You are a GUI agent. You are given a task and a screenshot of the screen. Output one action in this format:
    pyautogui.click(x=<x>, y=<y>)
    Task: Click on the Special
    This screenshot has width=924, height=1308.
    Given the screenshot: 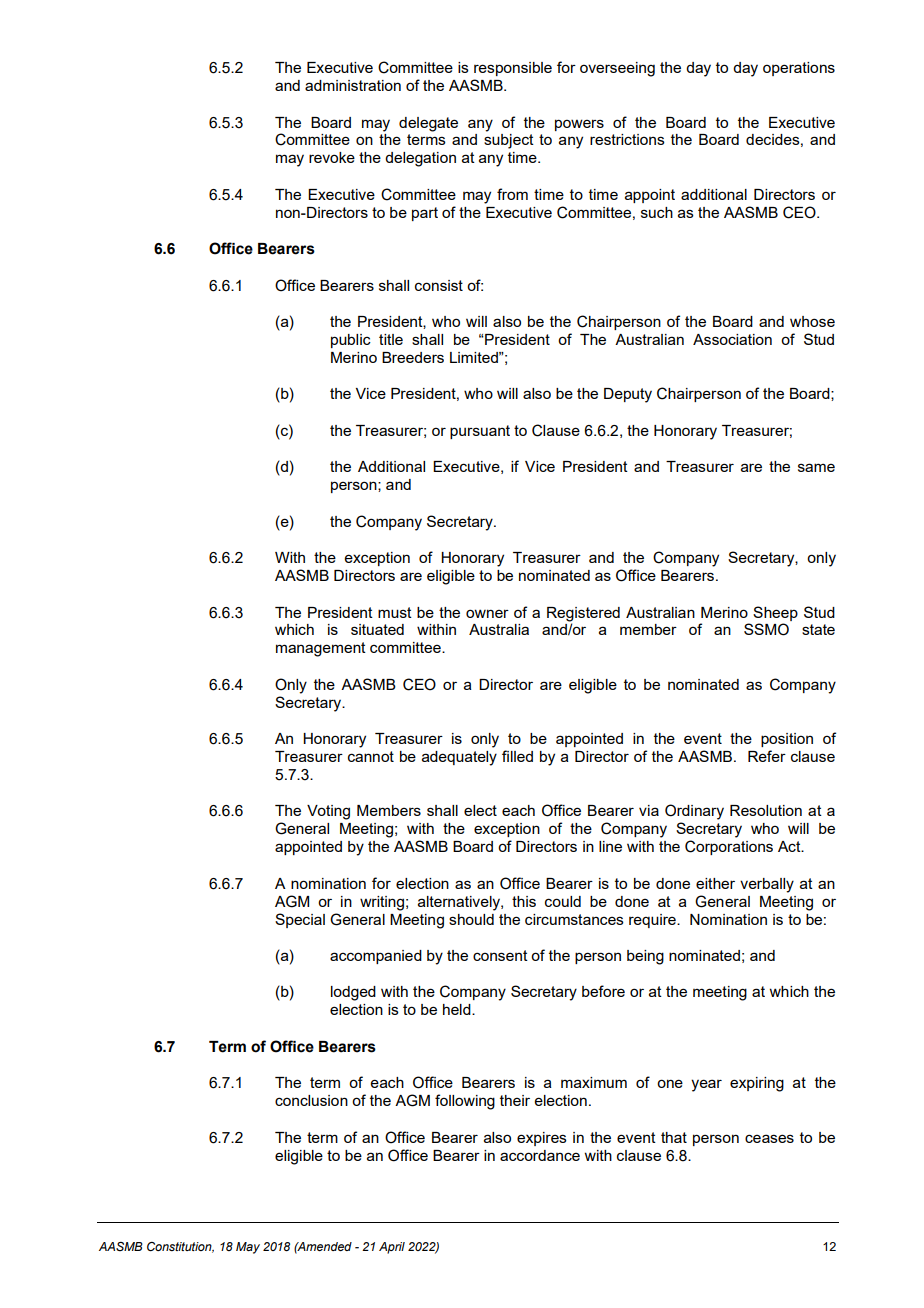 What is the action you would take?
    pyautogui.click(x=300, y=920)
